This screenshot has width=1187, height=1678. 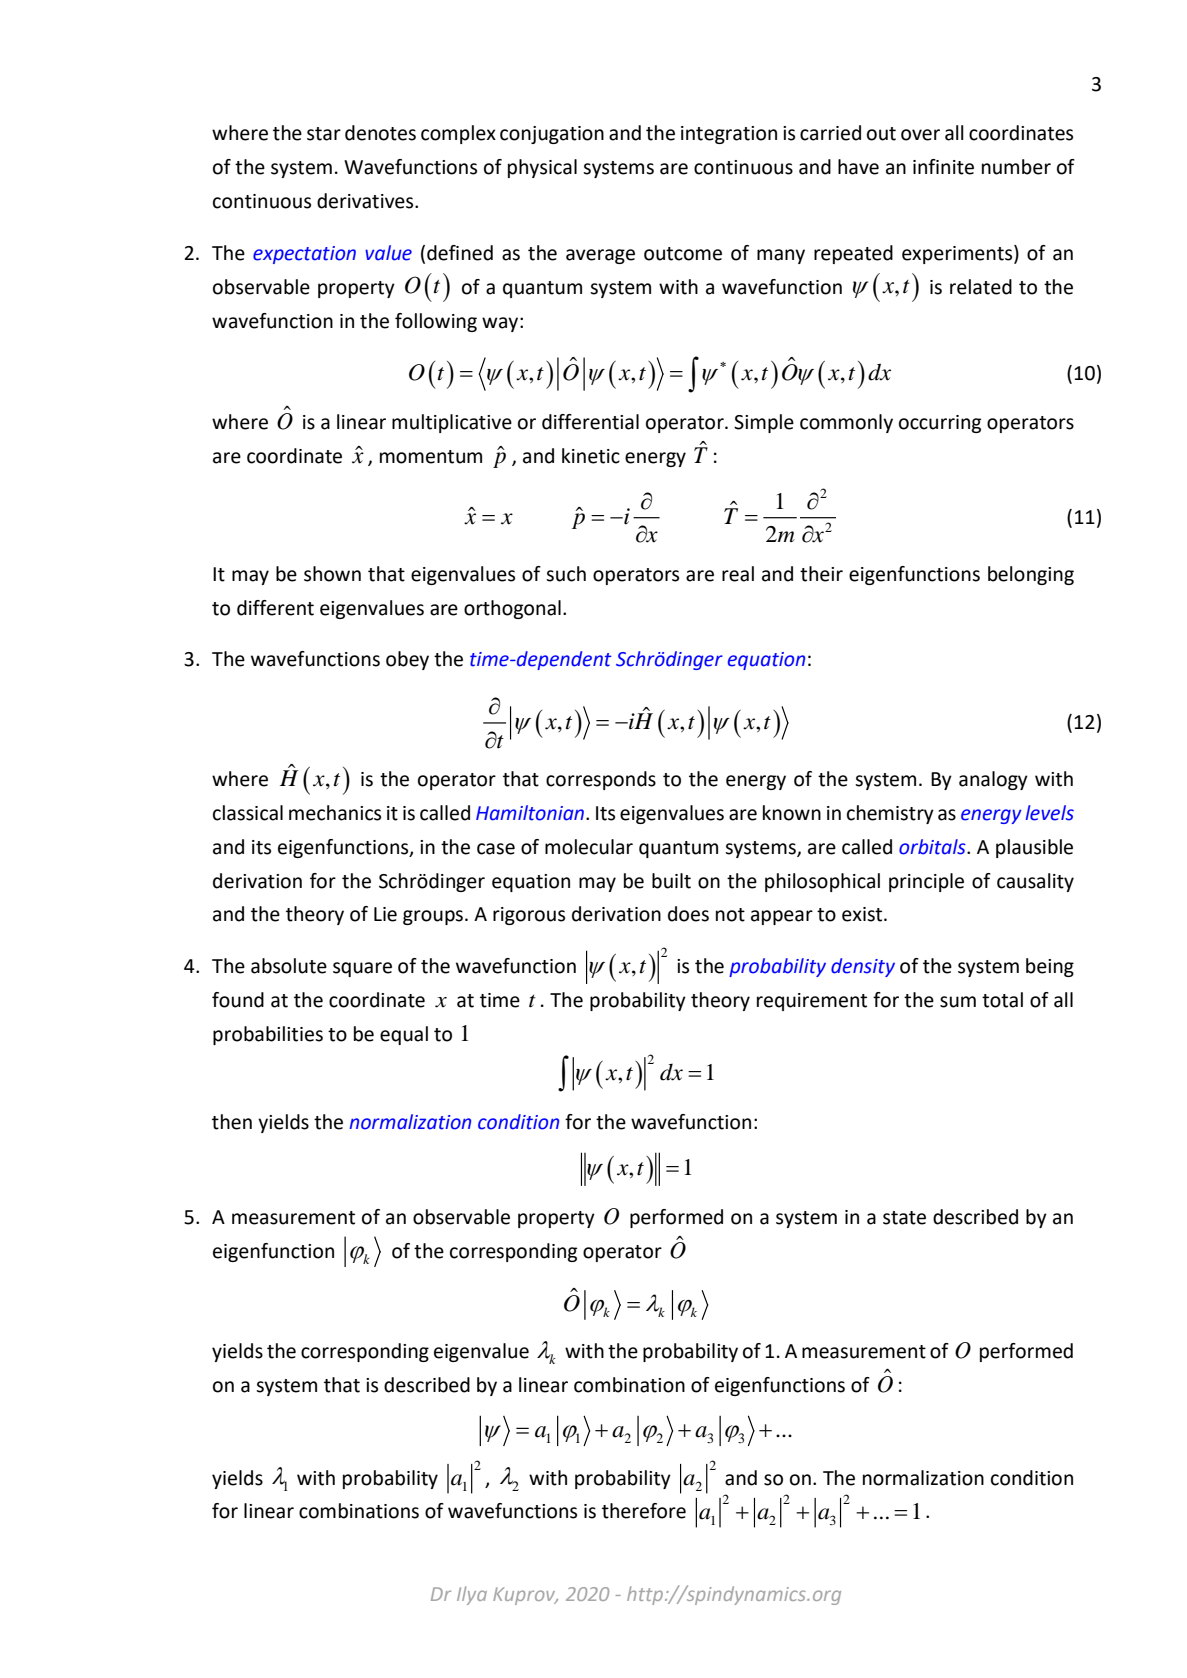 I want to click on orbitals, so click(x=933, y=847).
